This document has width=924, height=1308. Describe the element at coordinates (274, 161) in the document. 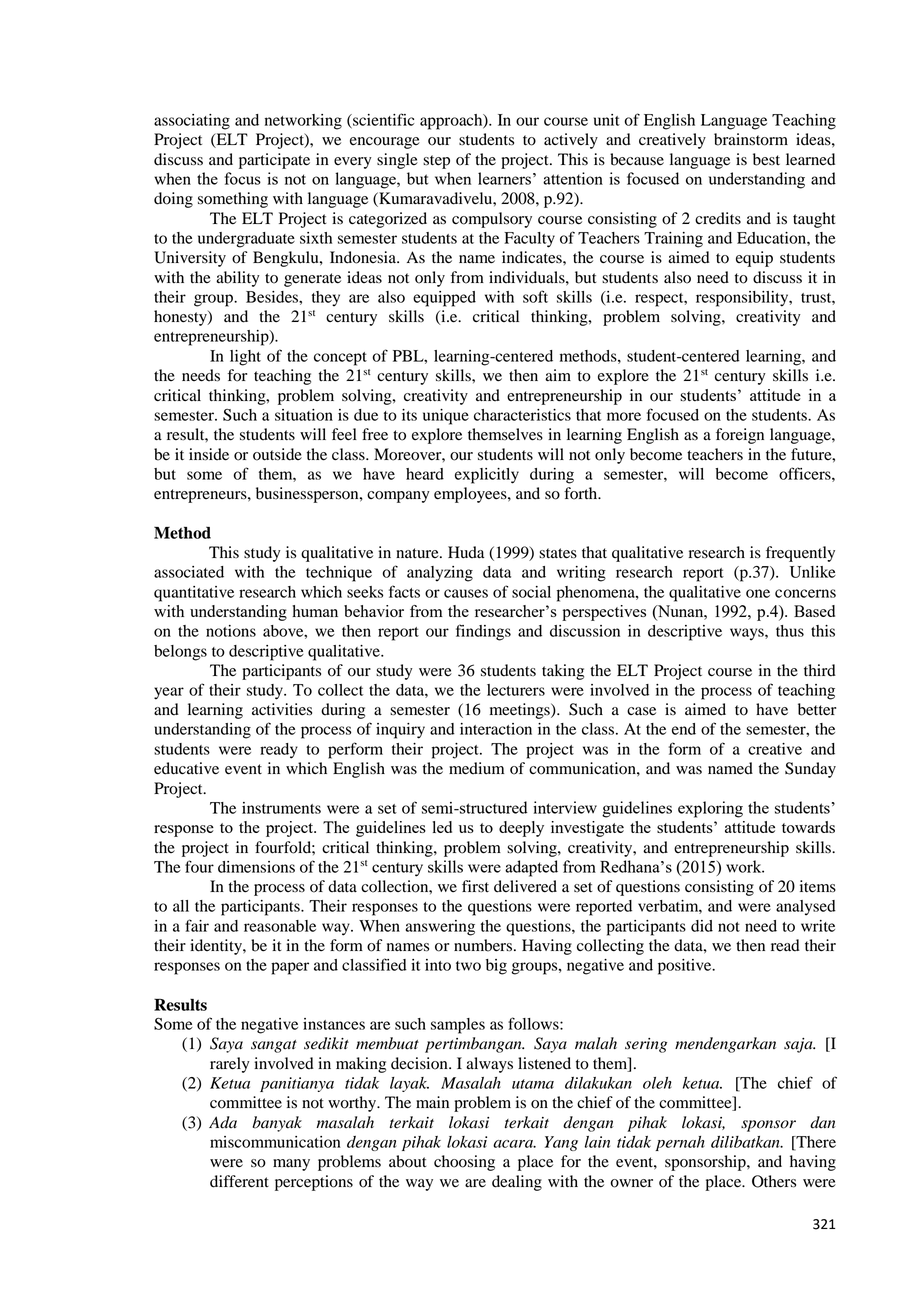

I see `participate` at that location.
